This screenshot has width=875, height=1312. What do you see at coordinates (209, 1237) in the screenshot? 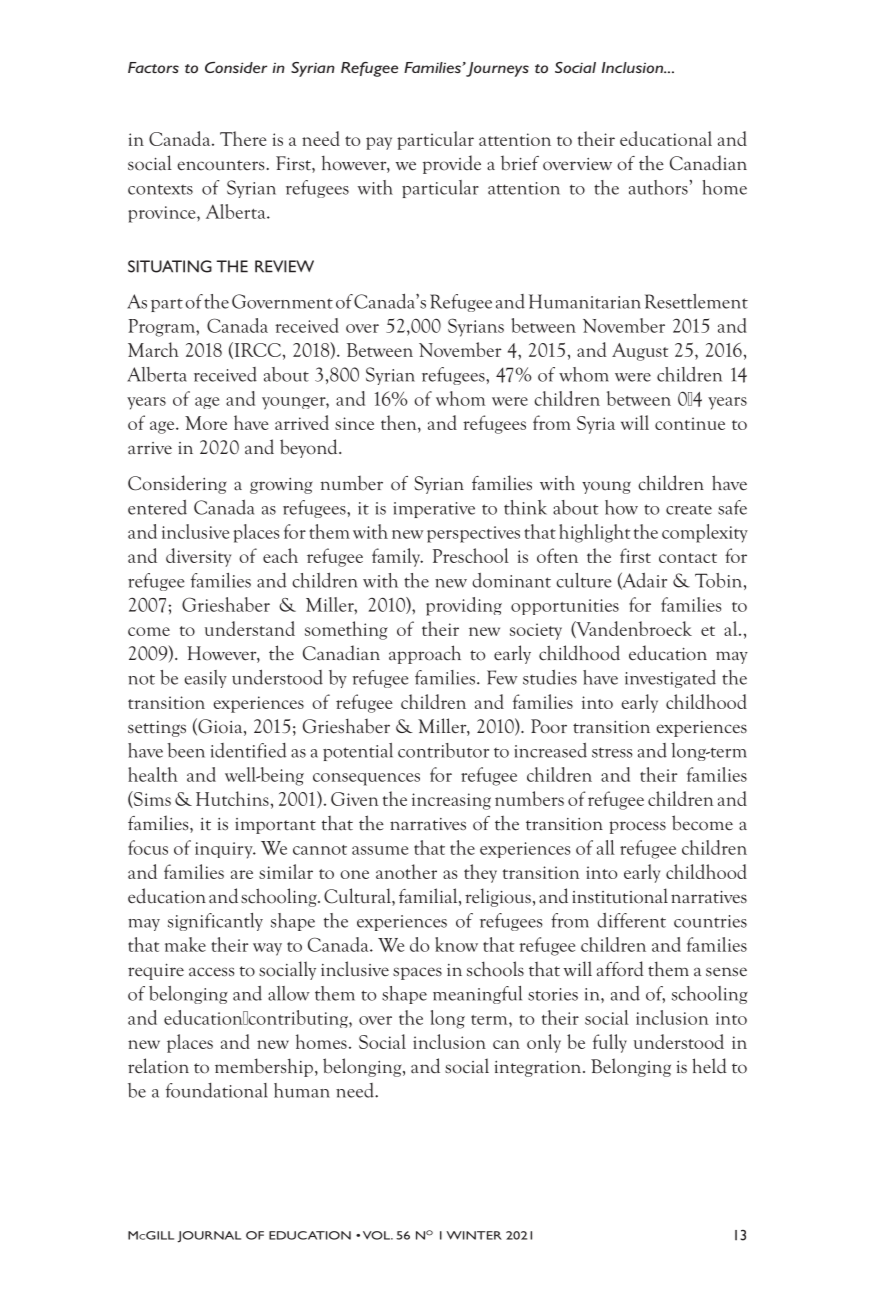
I see `JOURNAL` at bounding box center [209, 1237].
